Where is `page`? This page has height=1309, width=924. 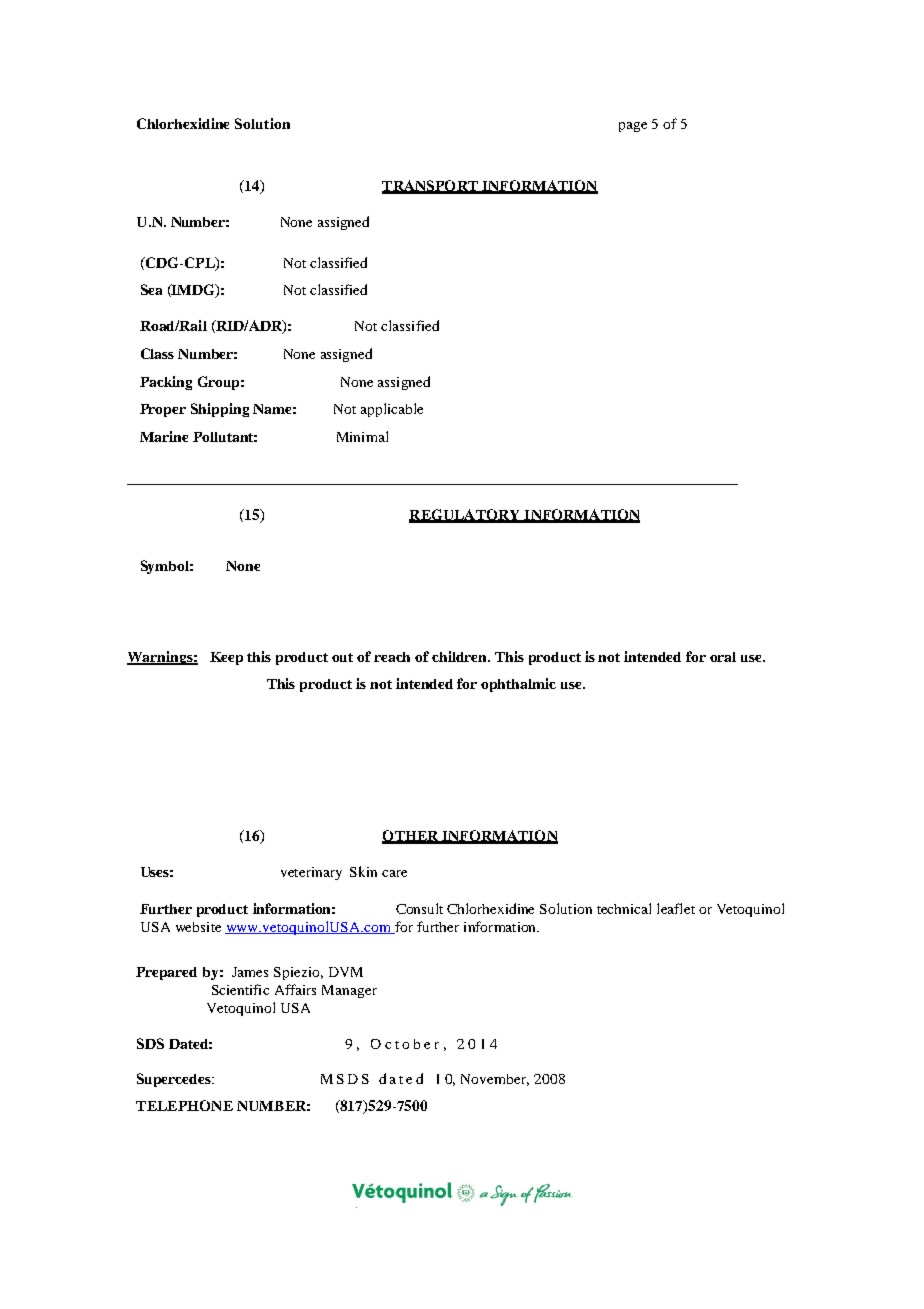 page is located at coordinates (633, 127).
